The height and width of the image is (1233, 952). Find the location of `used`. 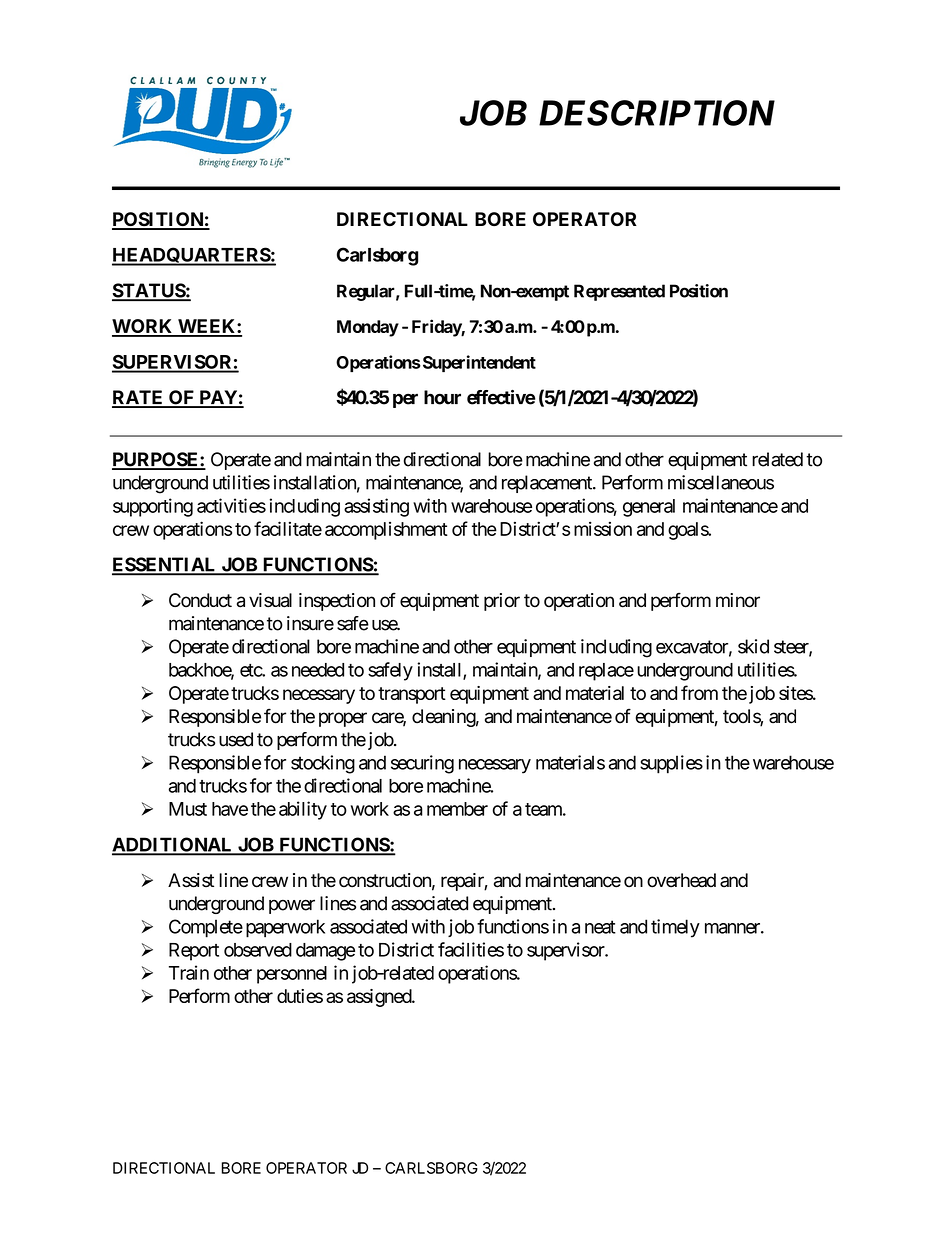

used is located at coordinates (236, 739).
